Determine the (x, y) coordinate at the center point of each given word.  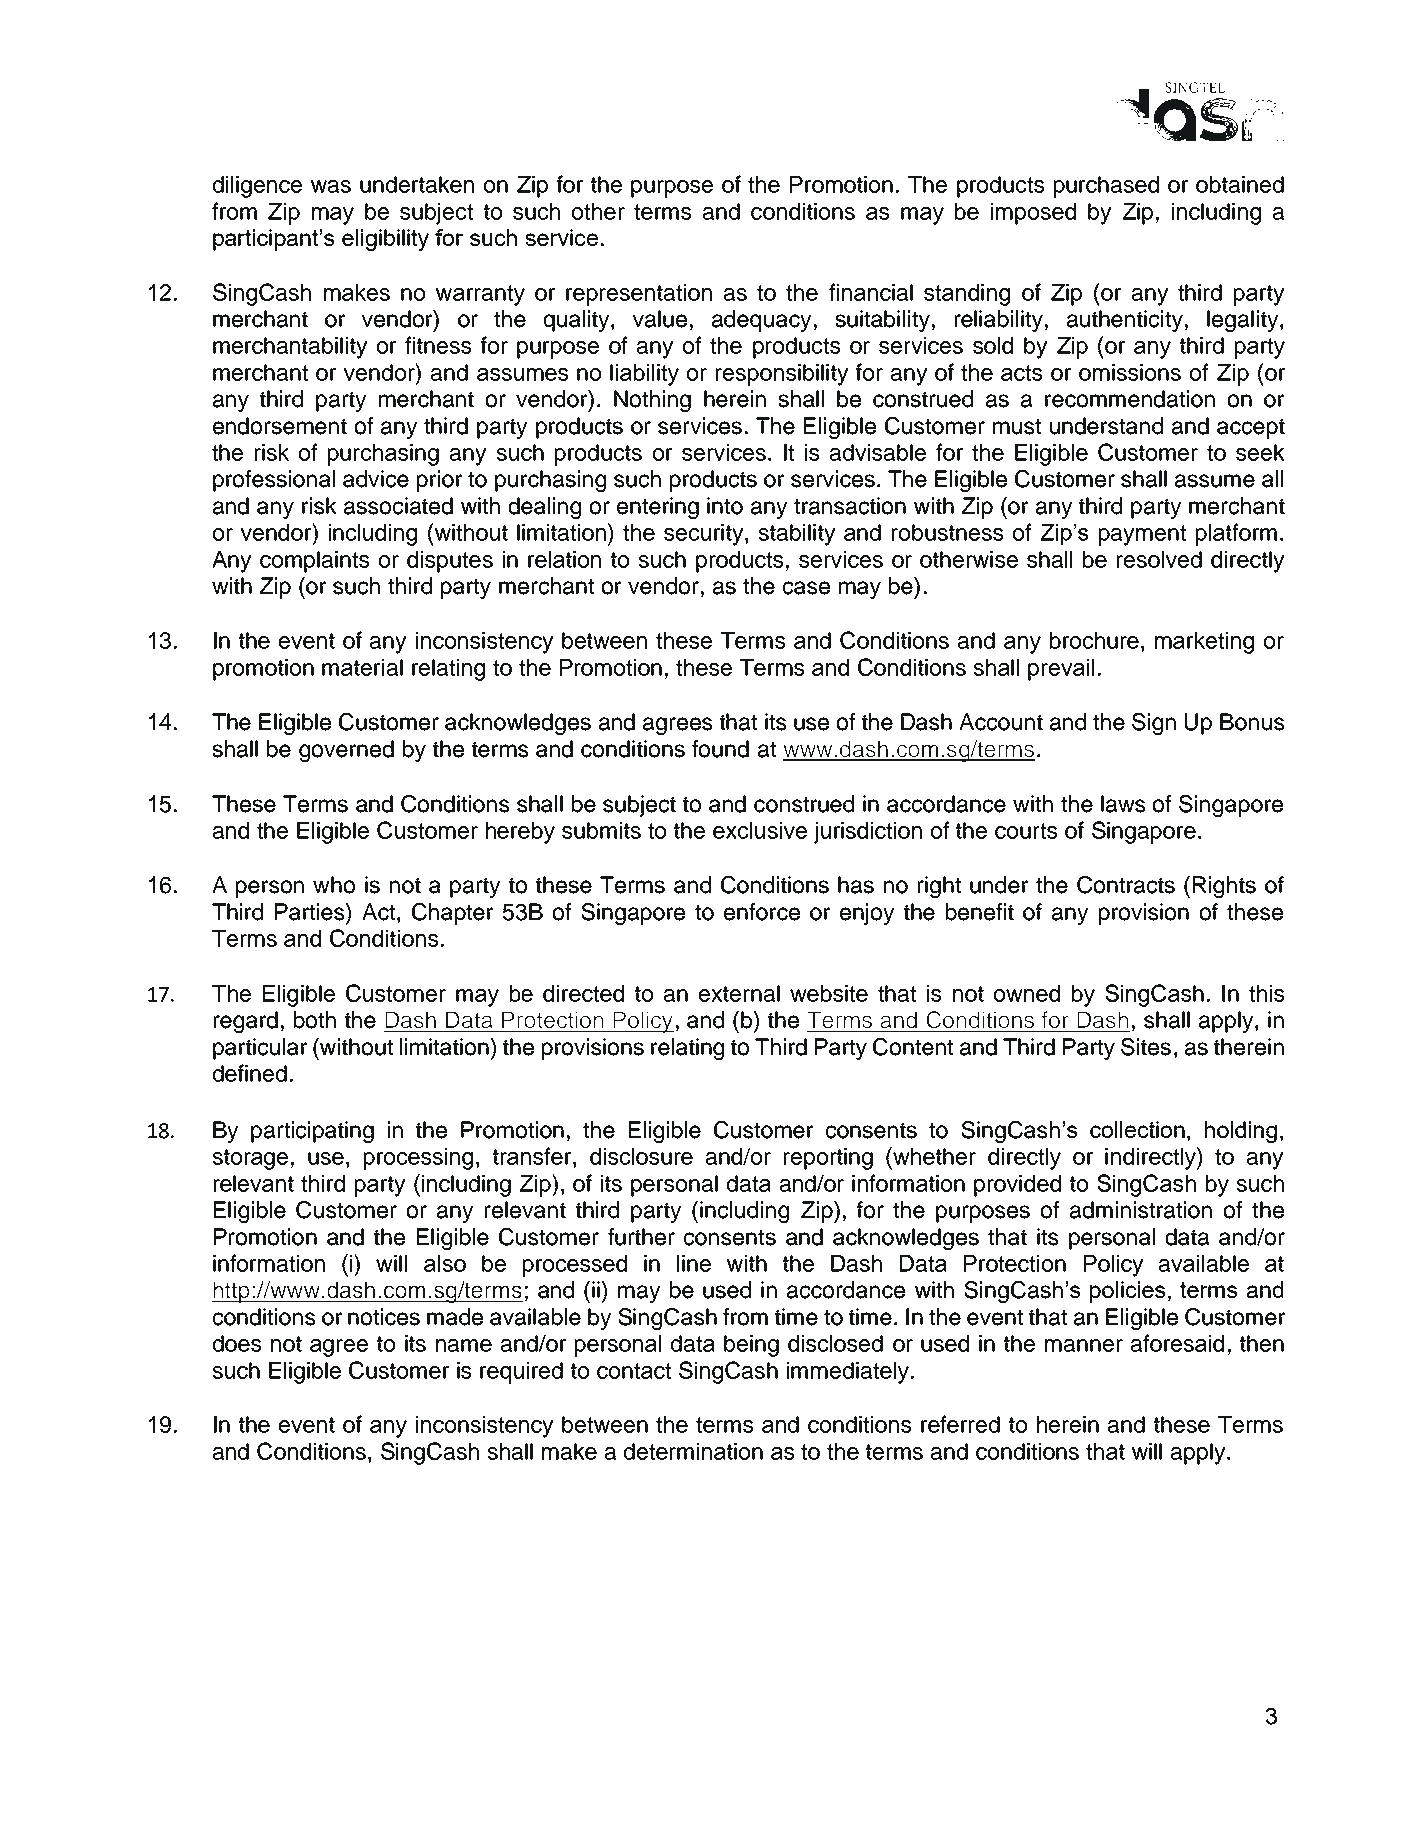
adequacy (761, 321)
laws (1123, 804)
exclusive (760, 830)
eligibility (385, 240)
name (464, 1345)
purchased (1106, 187)
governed (346, 751)
